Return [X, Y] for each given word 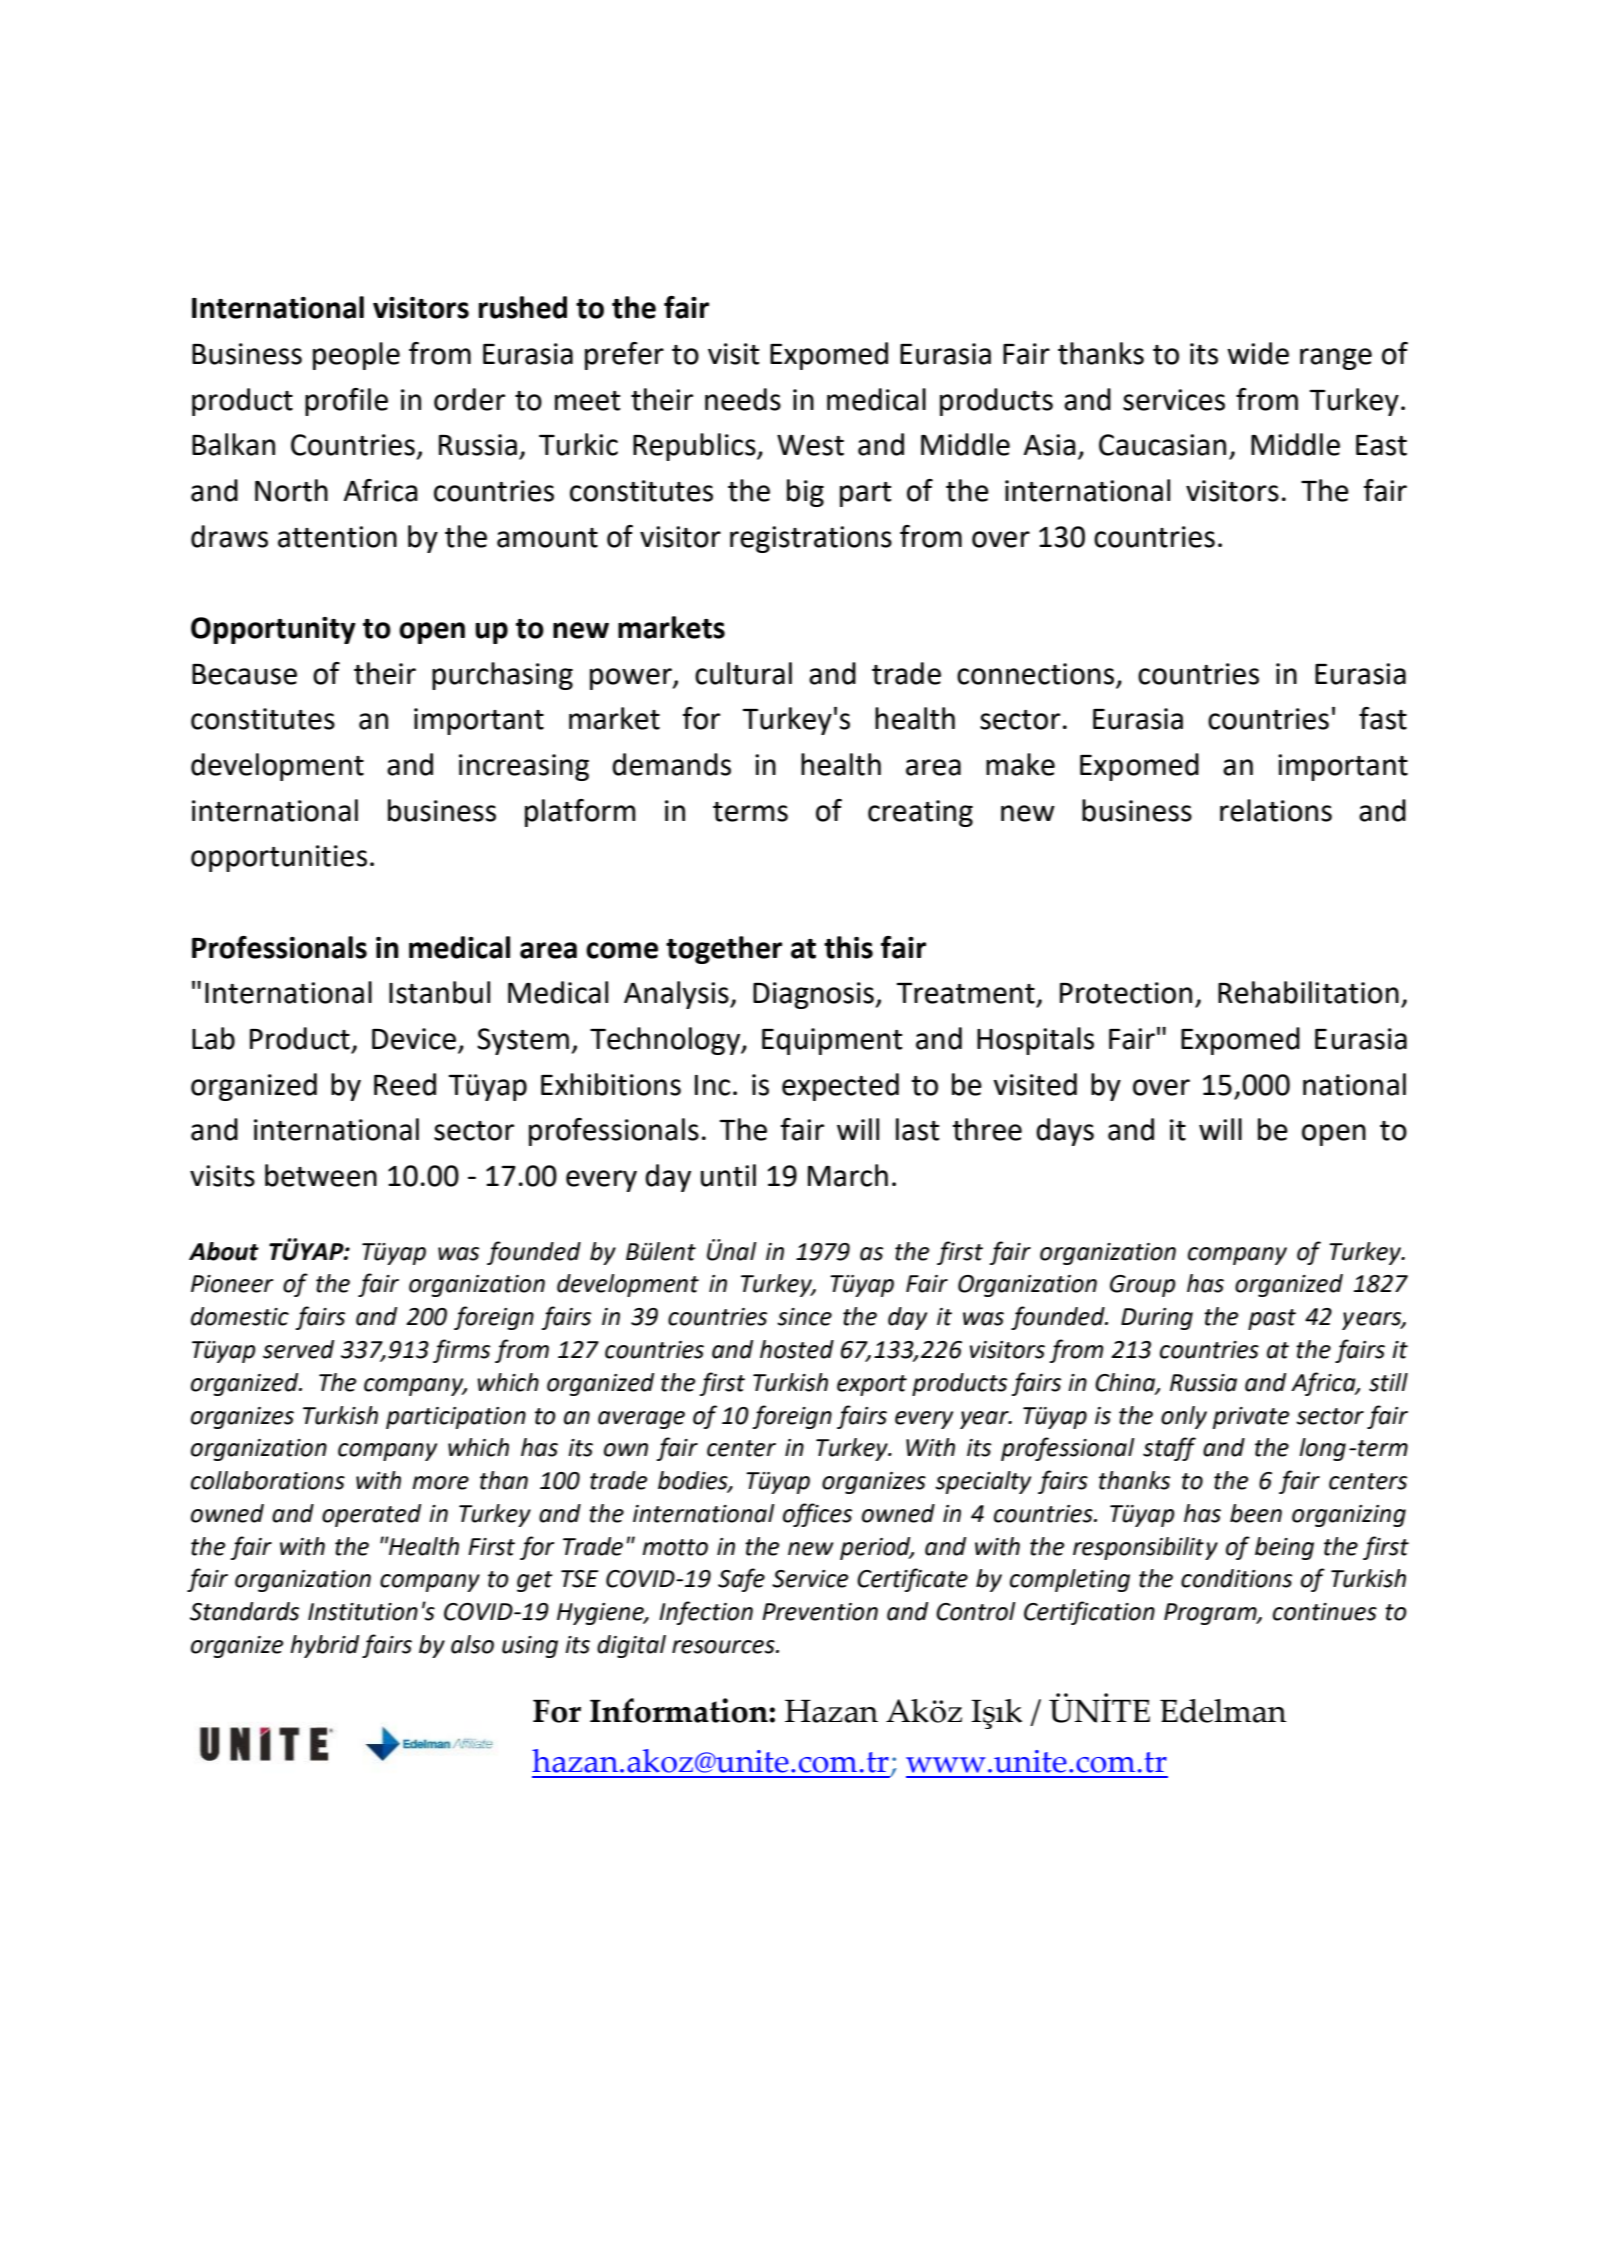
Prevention [820, 1612]
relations [1276, 810]
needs [743, 399]
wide [1258, 353]
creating [920, 813]
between [321, 1175]
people [356, 356]
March [848, 1175]
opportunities [279, 858]
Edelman [1223, 1711]
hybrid [324, 1646]
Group [1143, 1286]
